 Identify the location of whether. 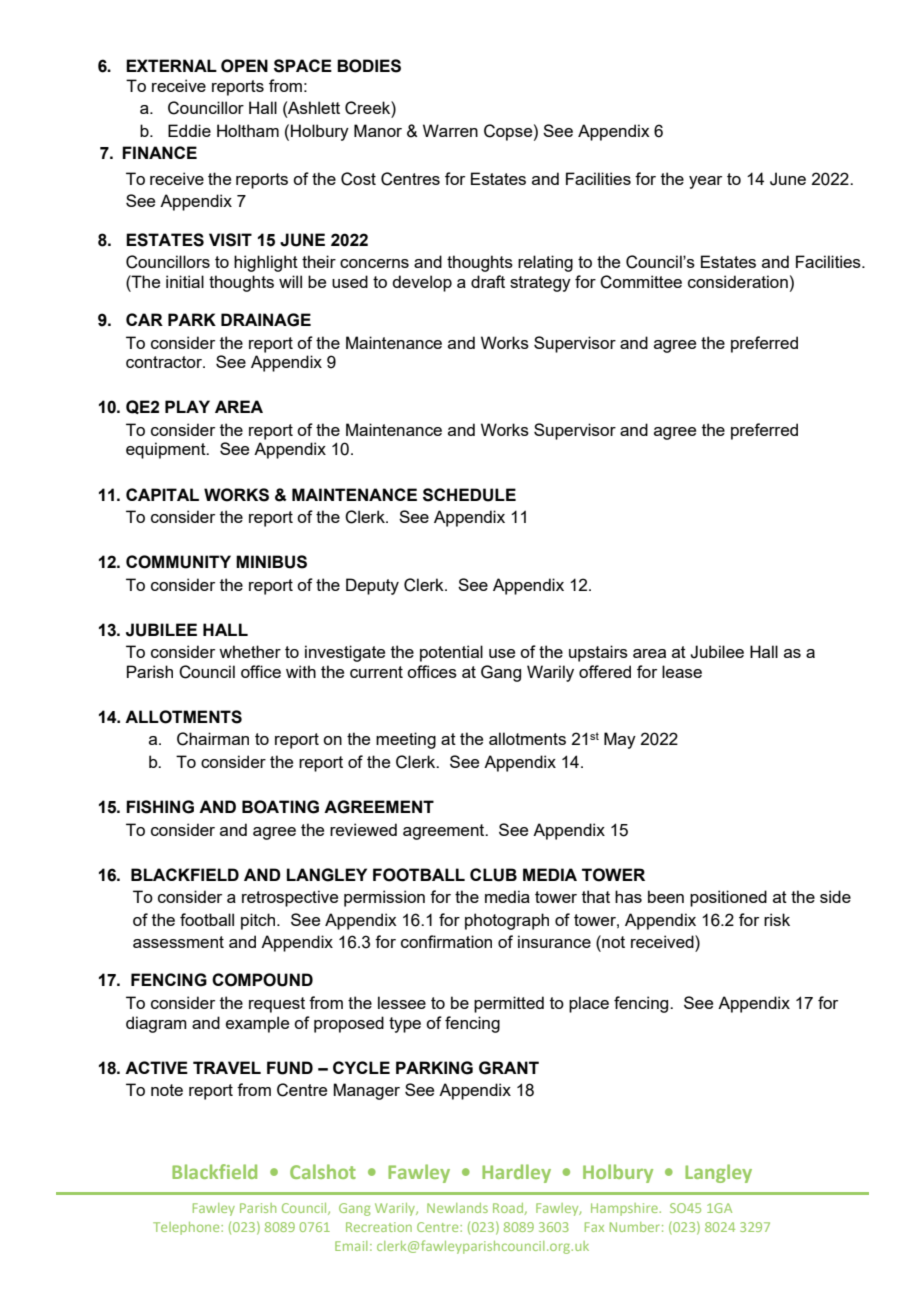
(250, 651).
